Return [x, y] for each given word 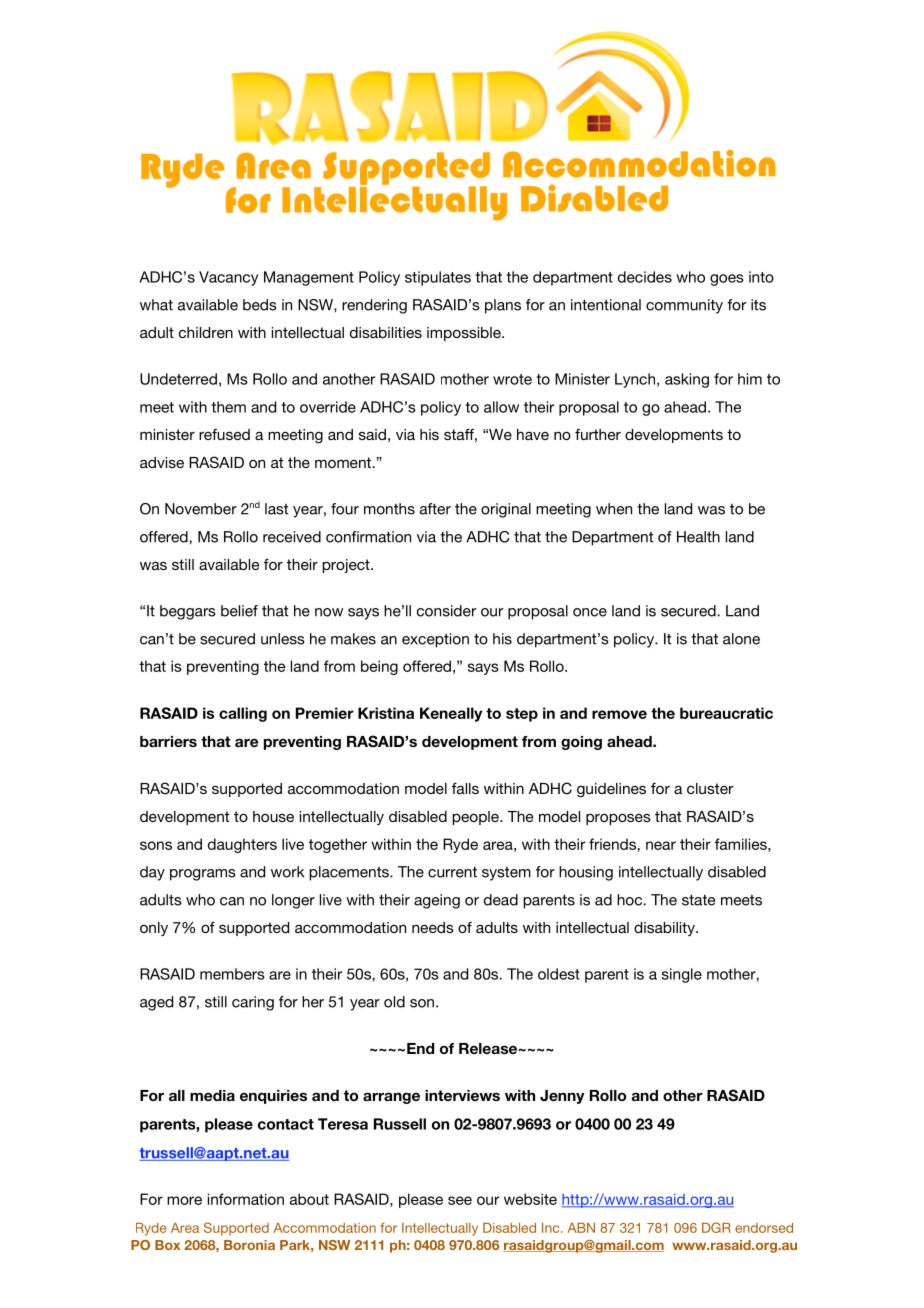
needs [433, 927]
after [435, 509]
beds [260, 305]
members [232, 974]
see [460, 1200]
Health [698, 537]
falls [465, 788]
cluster [710, 788]
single [682, 975]
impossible [465, 334]
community [684, 306]
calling [243, 714]
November [201, 509]
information [246, 1199]
